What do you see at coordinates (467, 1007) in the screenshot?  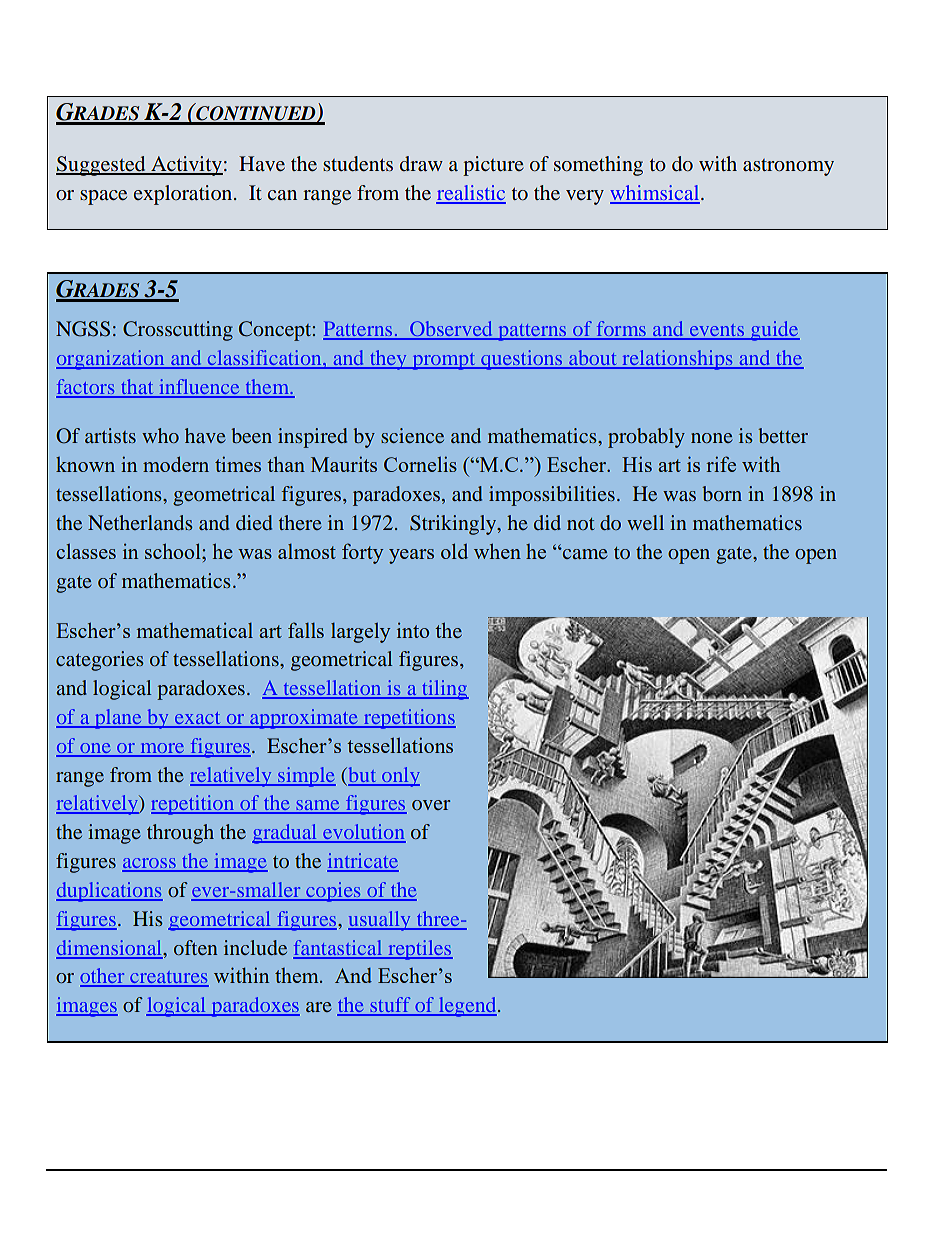 I see `legend` at bounding box center [467, 1007].
